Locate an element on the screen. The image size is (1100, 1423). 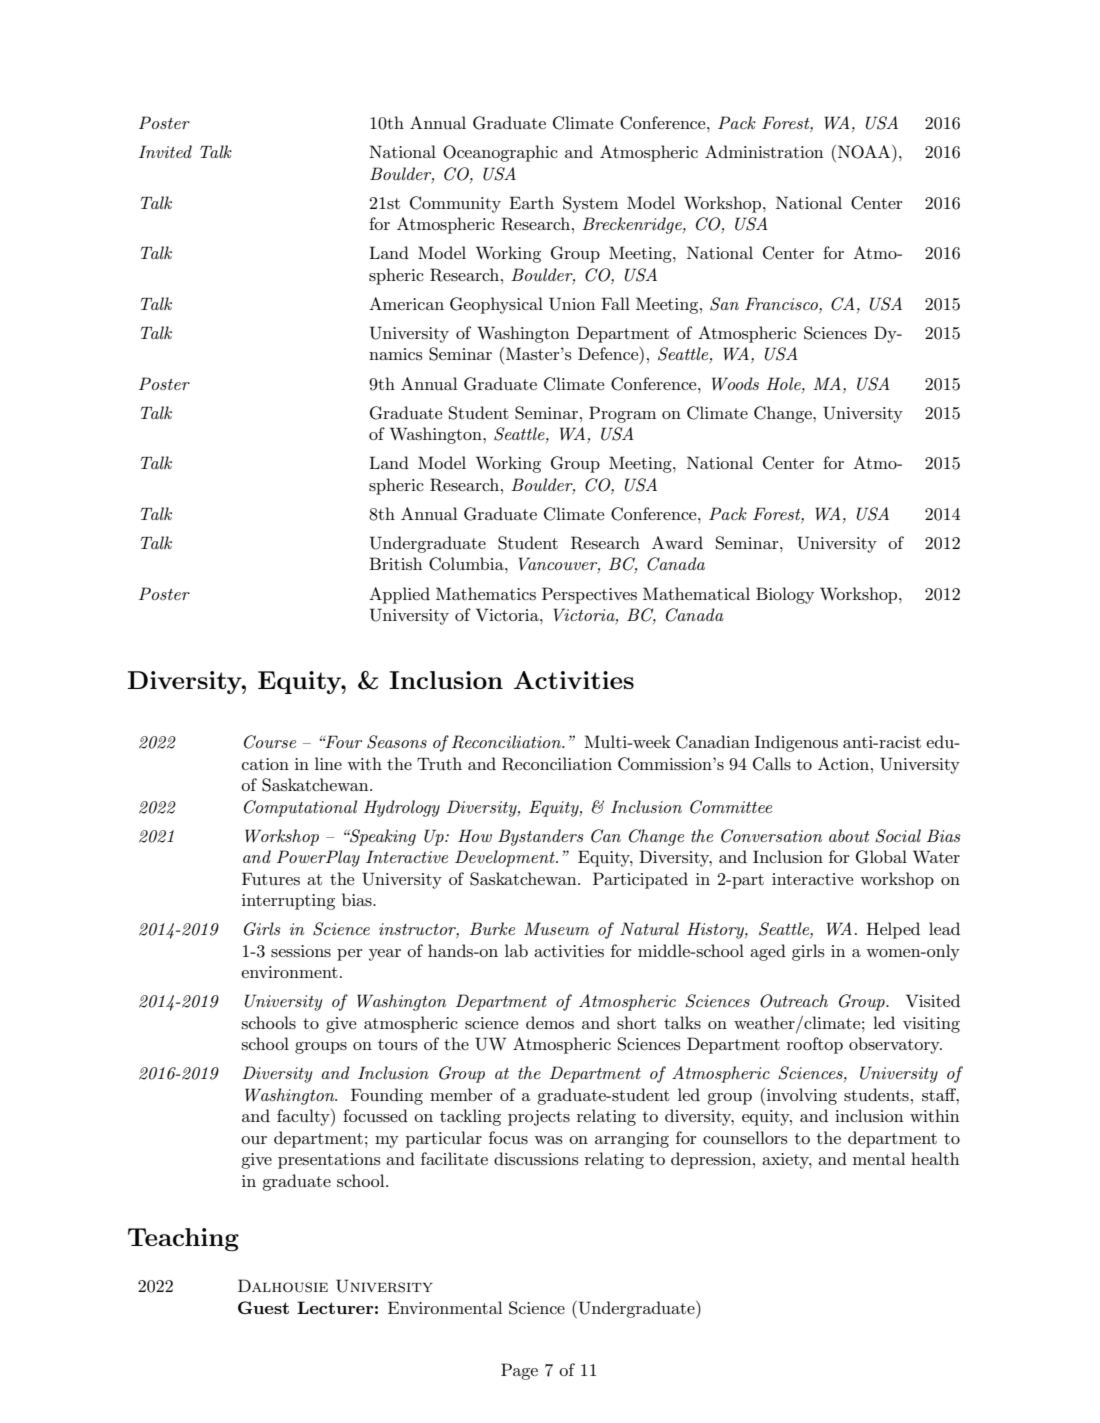
British is located at coordinates (395, 564).
